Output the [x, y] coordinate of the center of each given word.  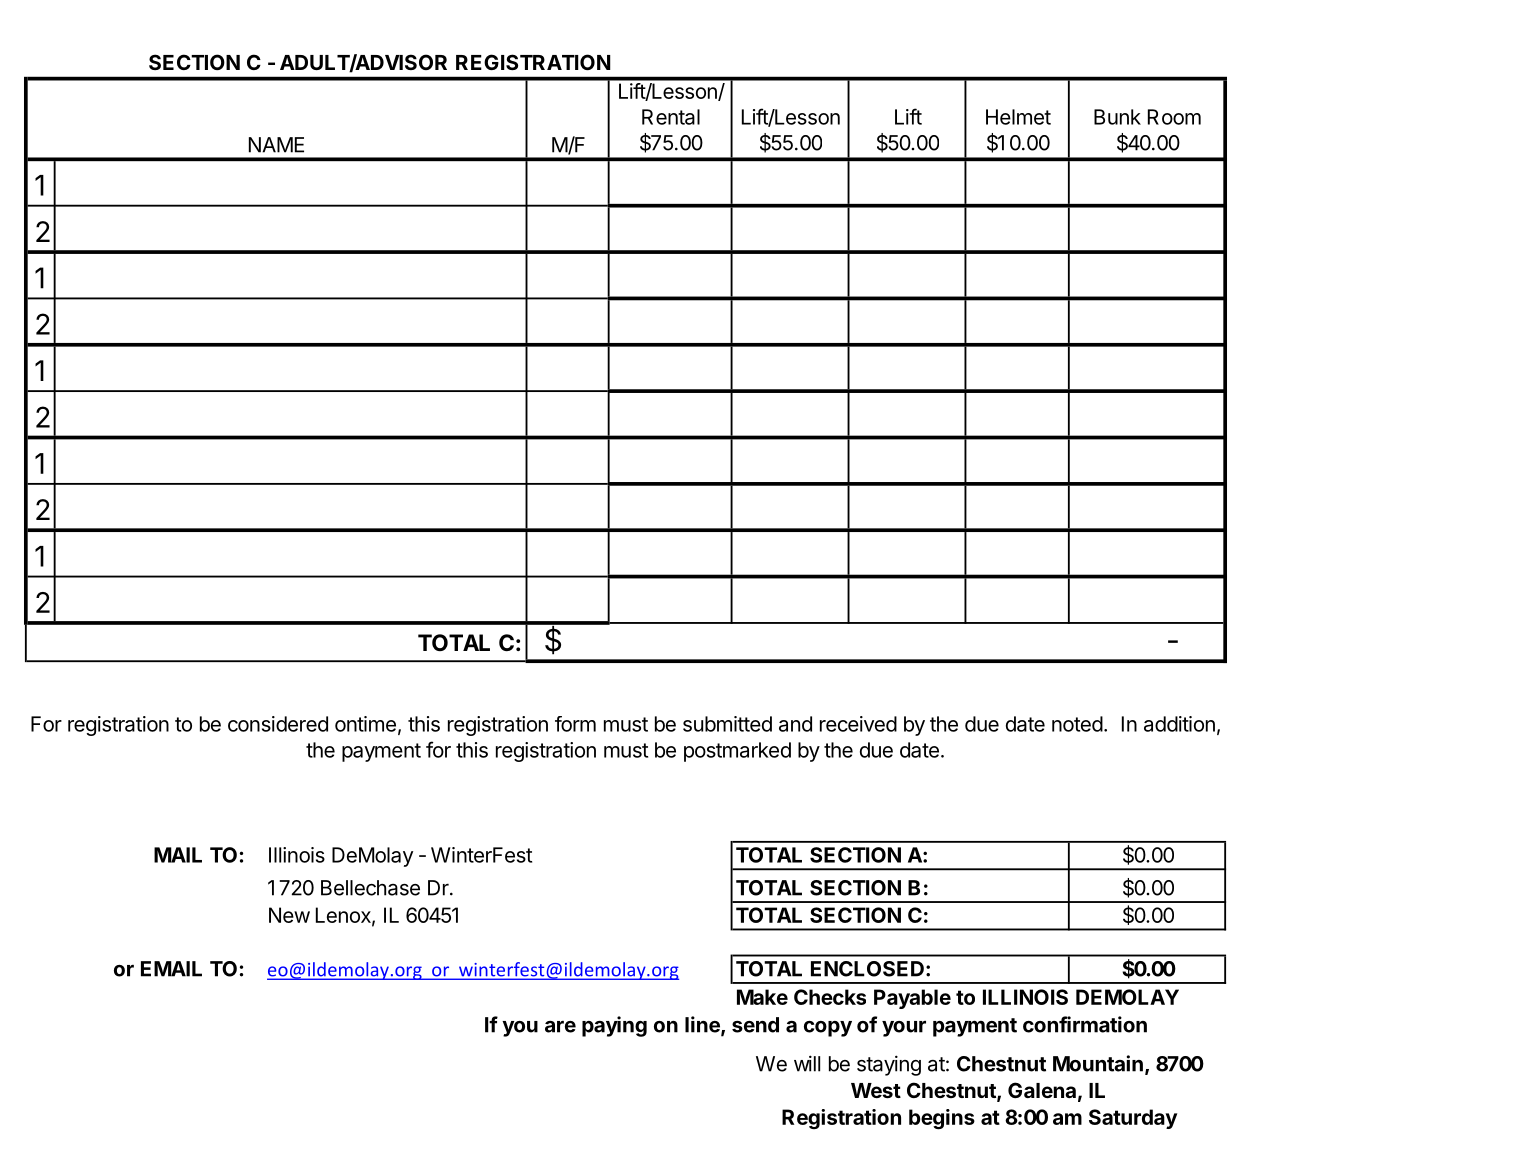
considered [278, 724]
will [807, 1063]
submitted [727, 724]
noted [1077, 724]
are [560, 1027]
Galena [1042, 1090]
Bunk [1117, 117]
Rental [671, 117]
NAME [276, 145]
